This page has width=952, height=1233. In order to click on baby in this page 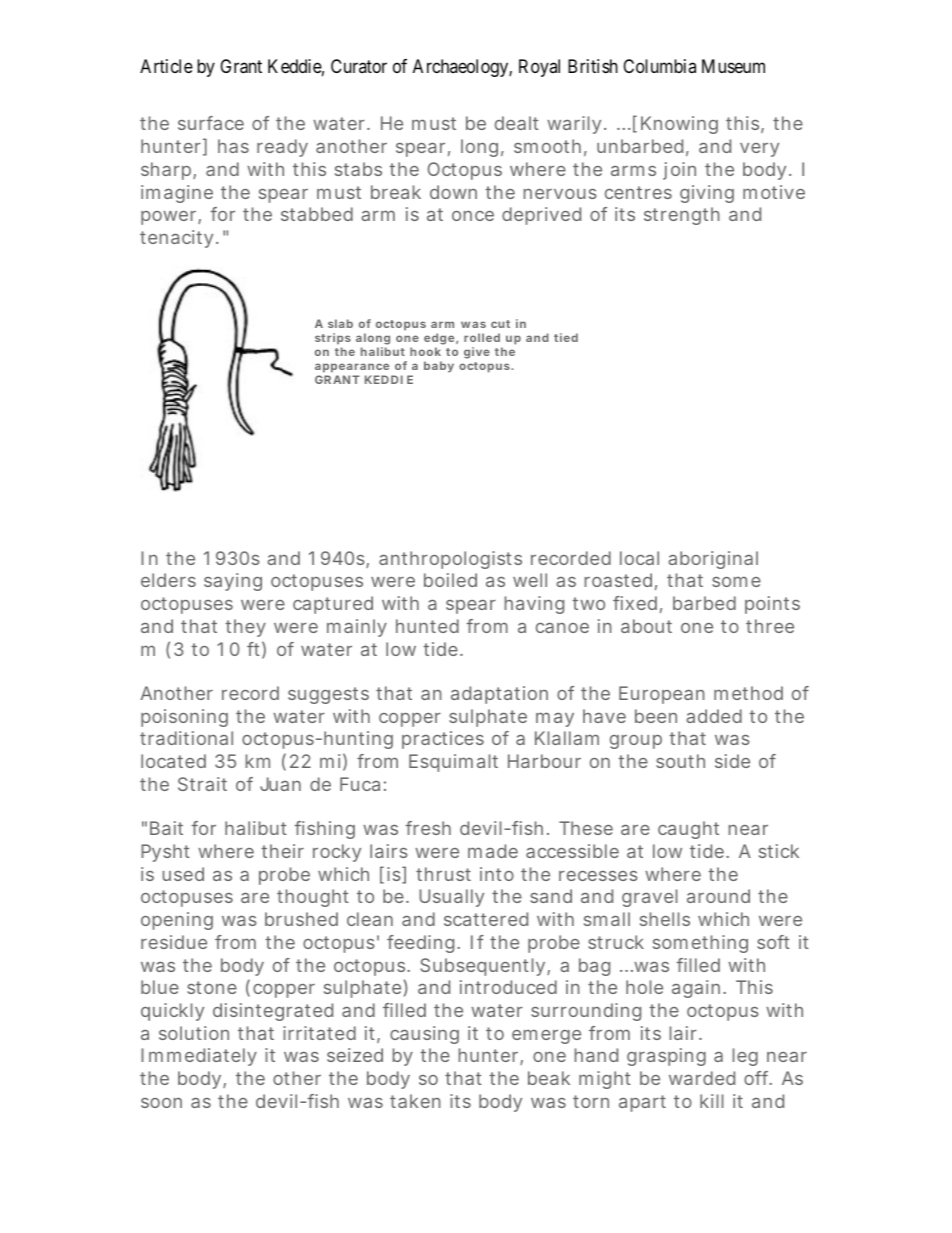, I will do `click(439, 367)`.
